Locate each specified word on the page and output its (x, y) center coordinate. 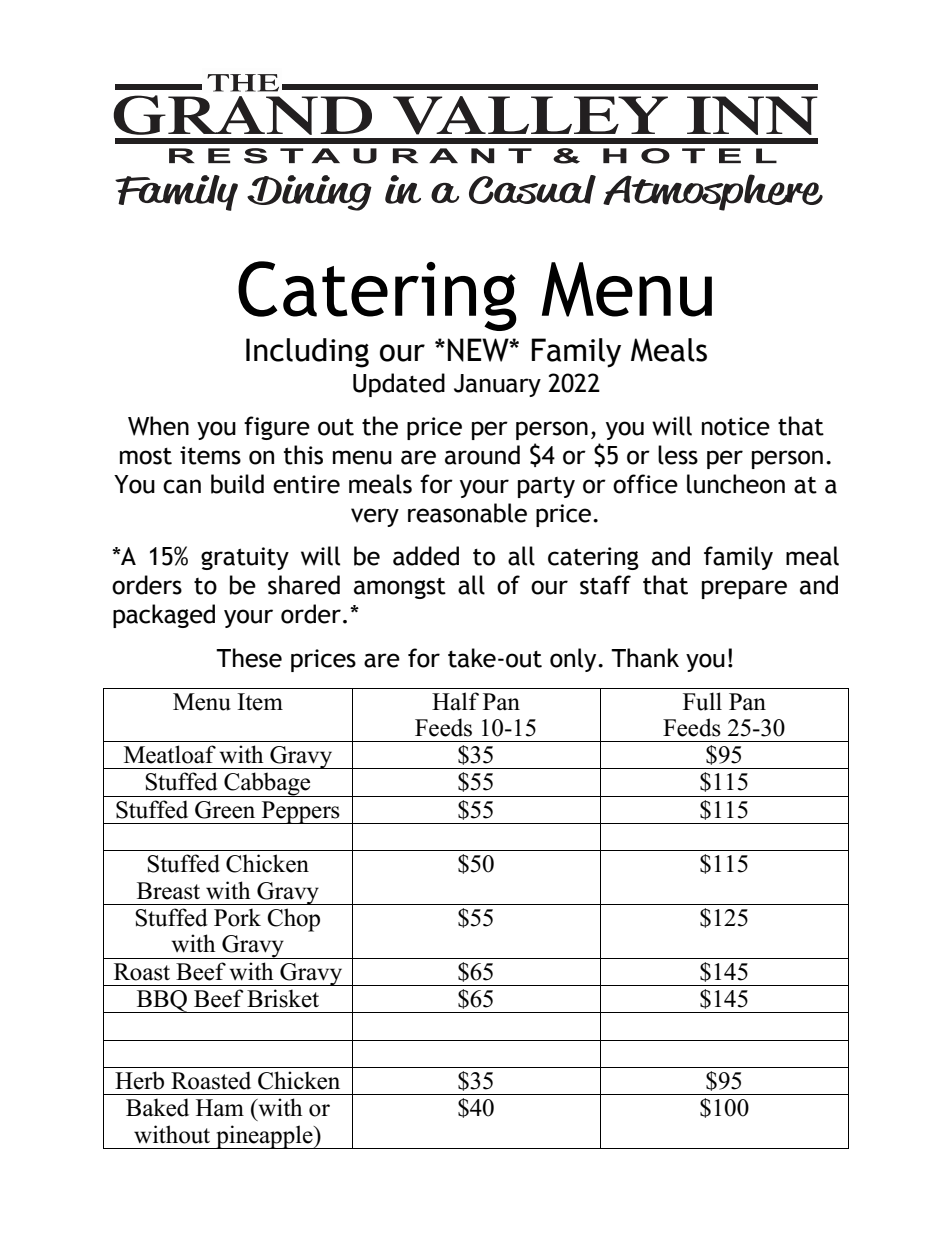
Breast (168, 891)
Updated (399, 385)
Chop (293, 920)
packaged (164, 616)
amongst (400, 588)
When (158, 426)
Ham (220, 1107)
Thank (645, 658)
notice (736, 426)
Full (702, 701)
